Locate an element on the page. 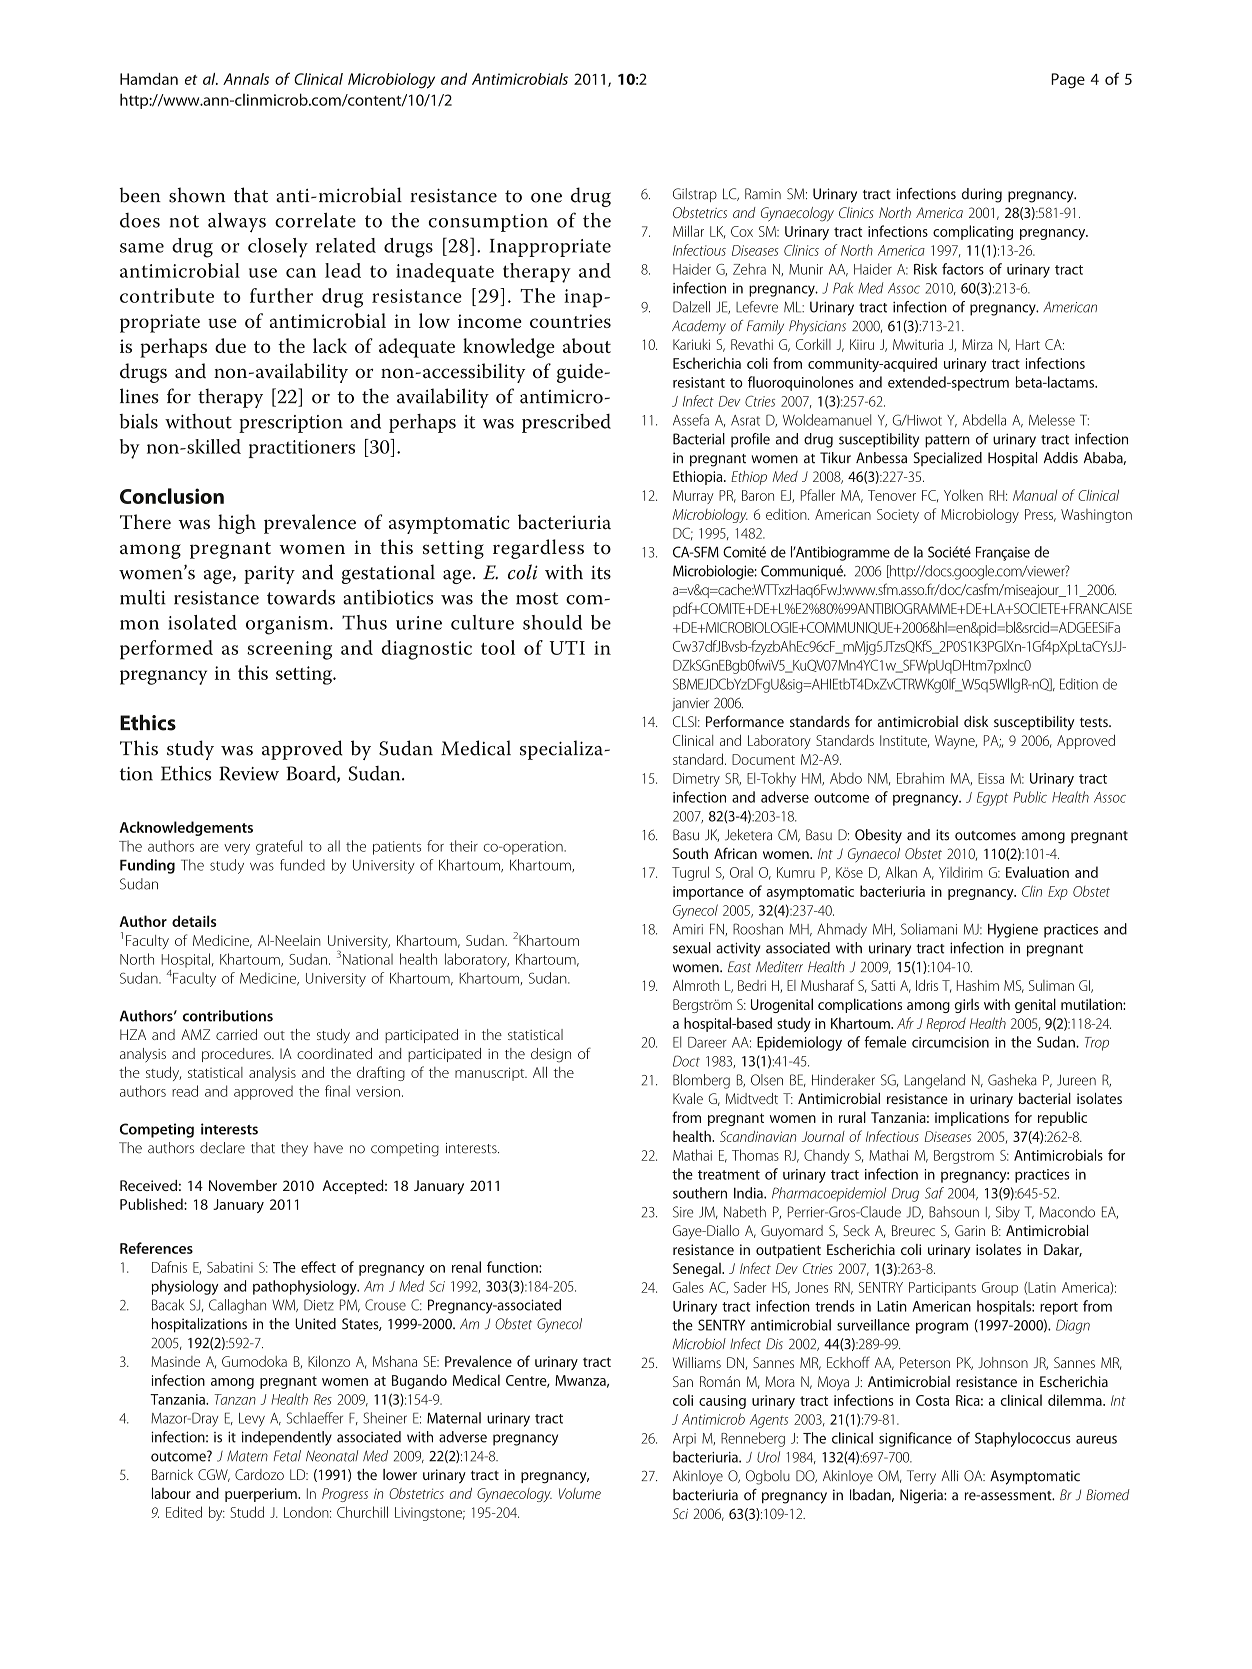 This image has height=1669, width=1252. Volume is located at coordinates (580, 1493).
